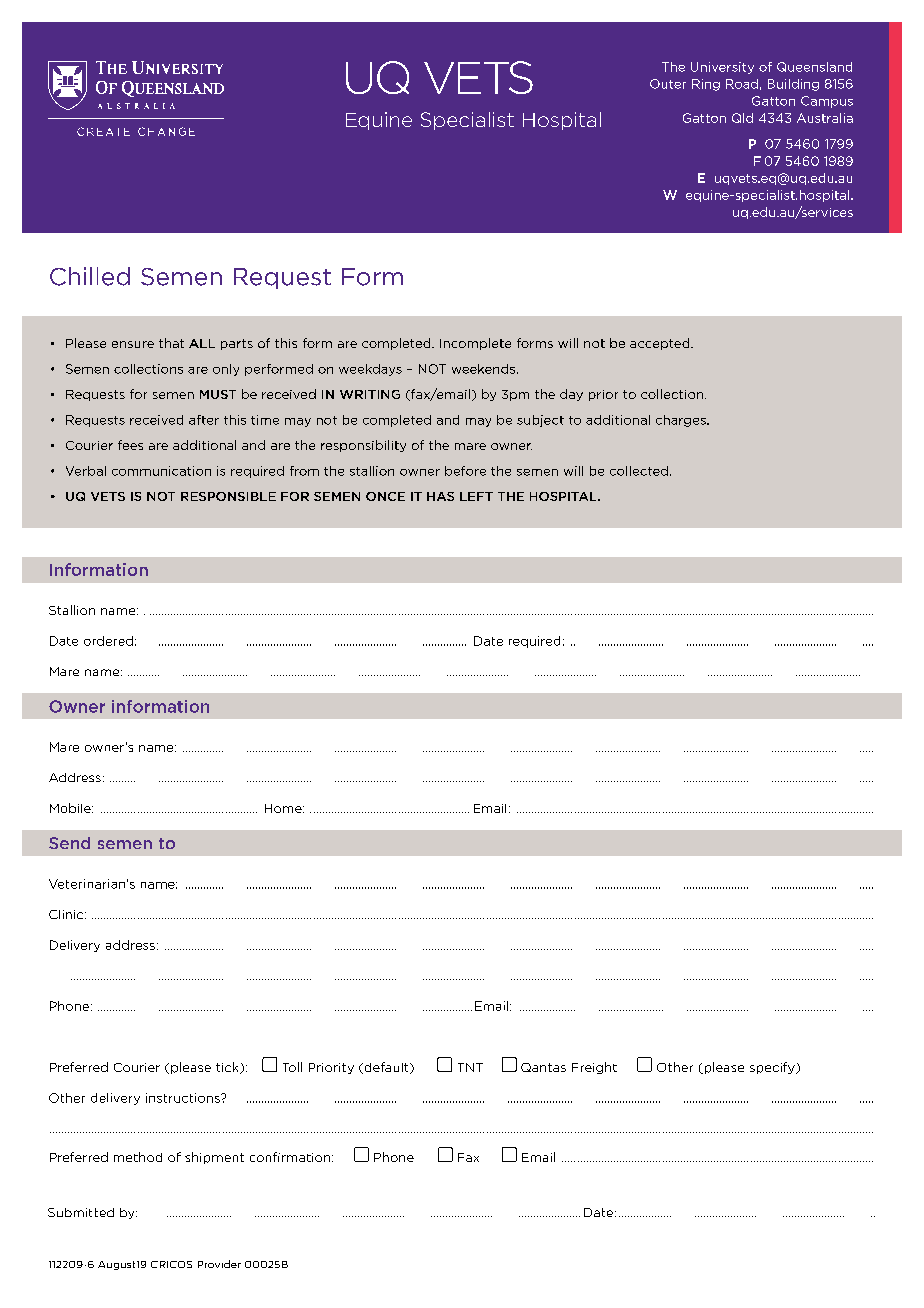 The image size is (924, 1308). What do you see at coordinates (742, 118) in the screenshot?
I see `Qld` at bounding box center [742, 118].
